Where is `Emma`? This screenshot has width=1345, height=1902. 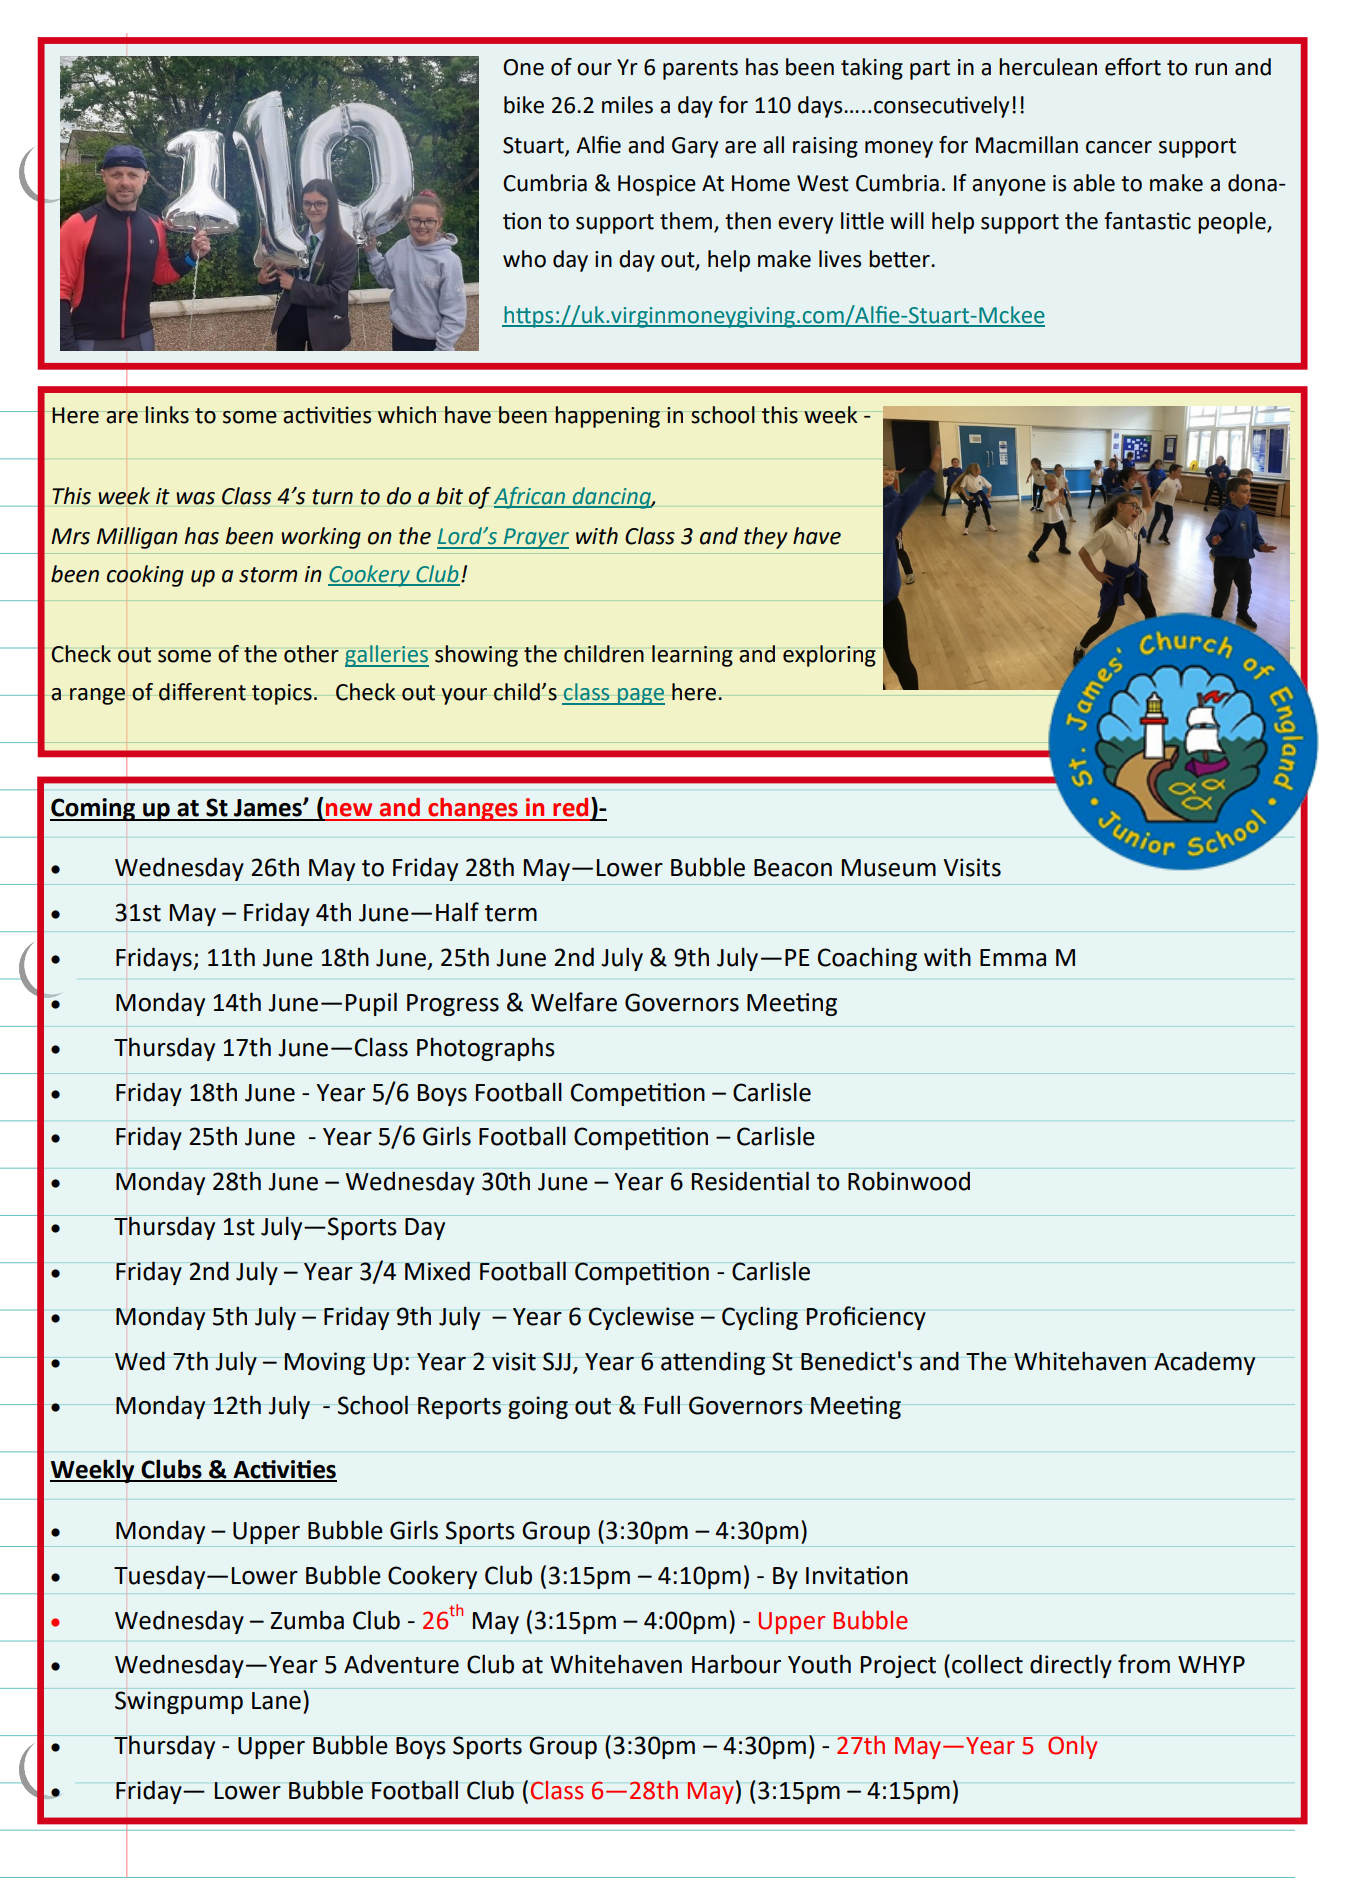 Emma is located at coordinates (1013, 958).
